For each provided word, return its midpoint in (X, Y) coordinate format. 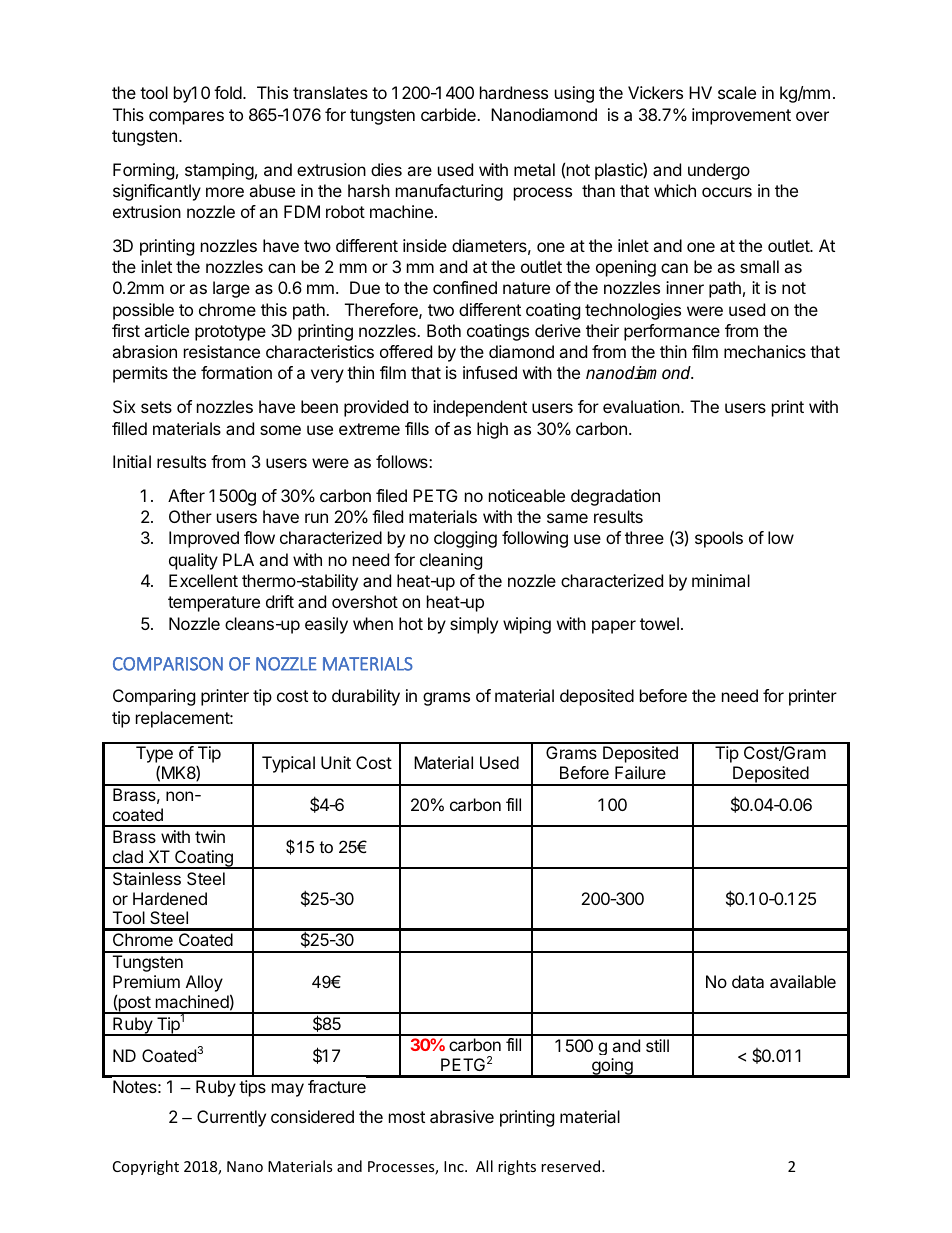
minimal (721, 580)
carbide (449, 114)
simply (474, 625)
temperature (214, 604)
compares (186, 118)
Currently (231, 1118)
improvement (741, 116)
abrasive (462, 1116)
